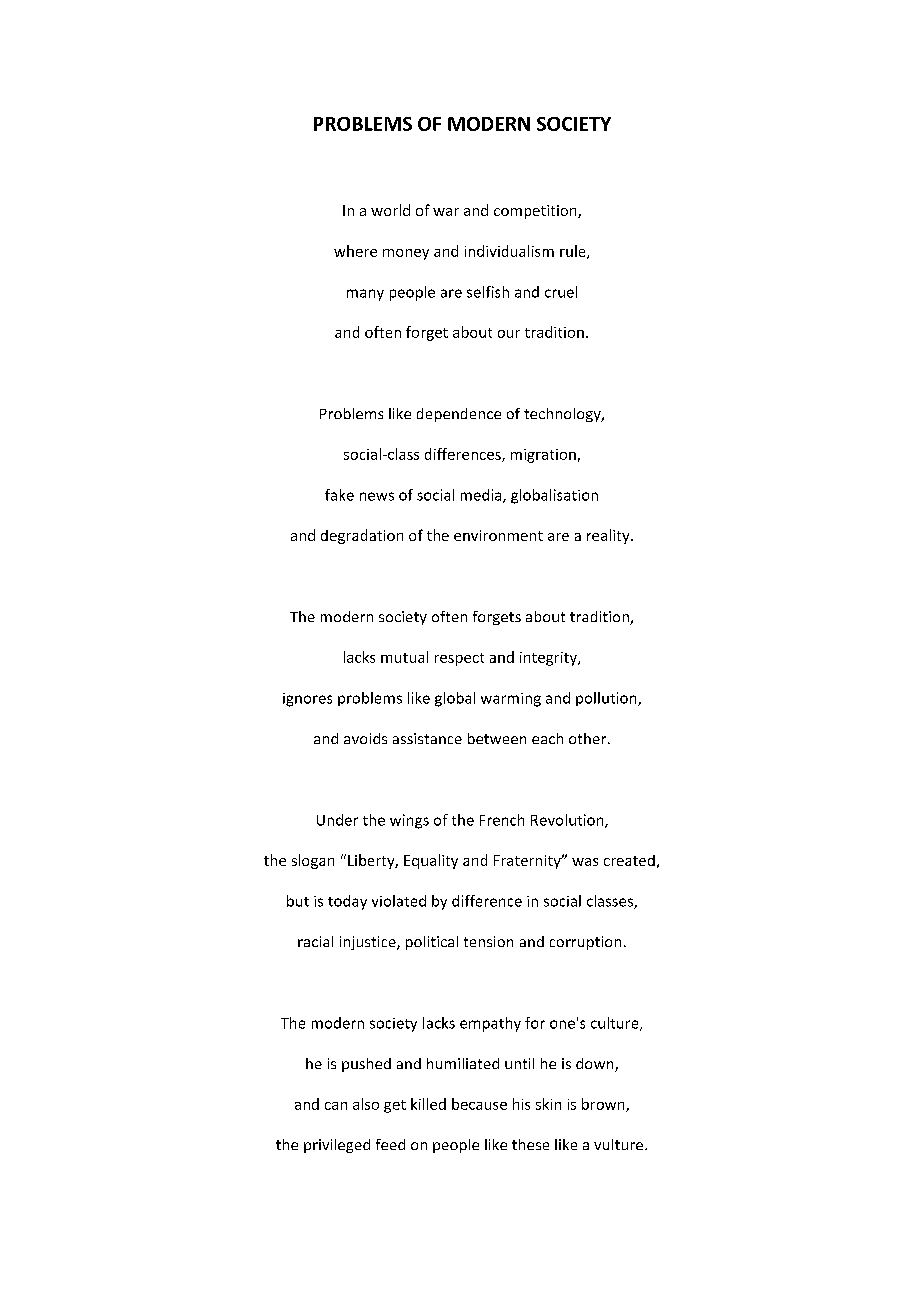 The width and height of the page is (924, 1308). What do you see at coordinates (336, 1106) in the page?
I see `can` at bounding box center [336, 1106].
